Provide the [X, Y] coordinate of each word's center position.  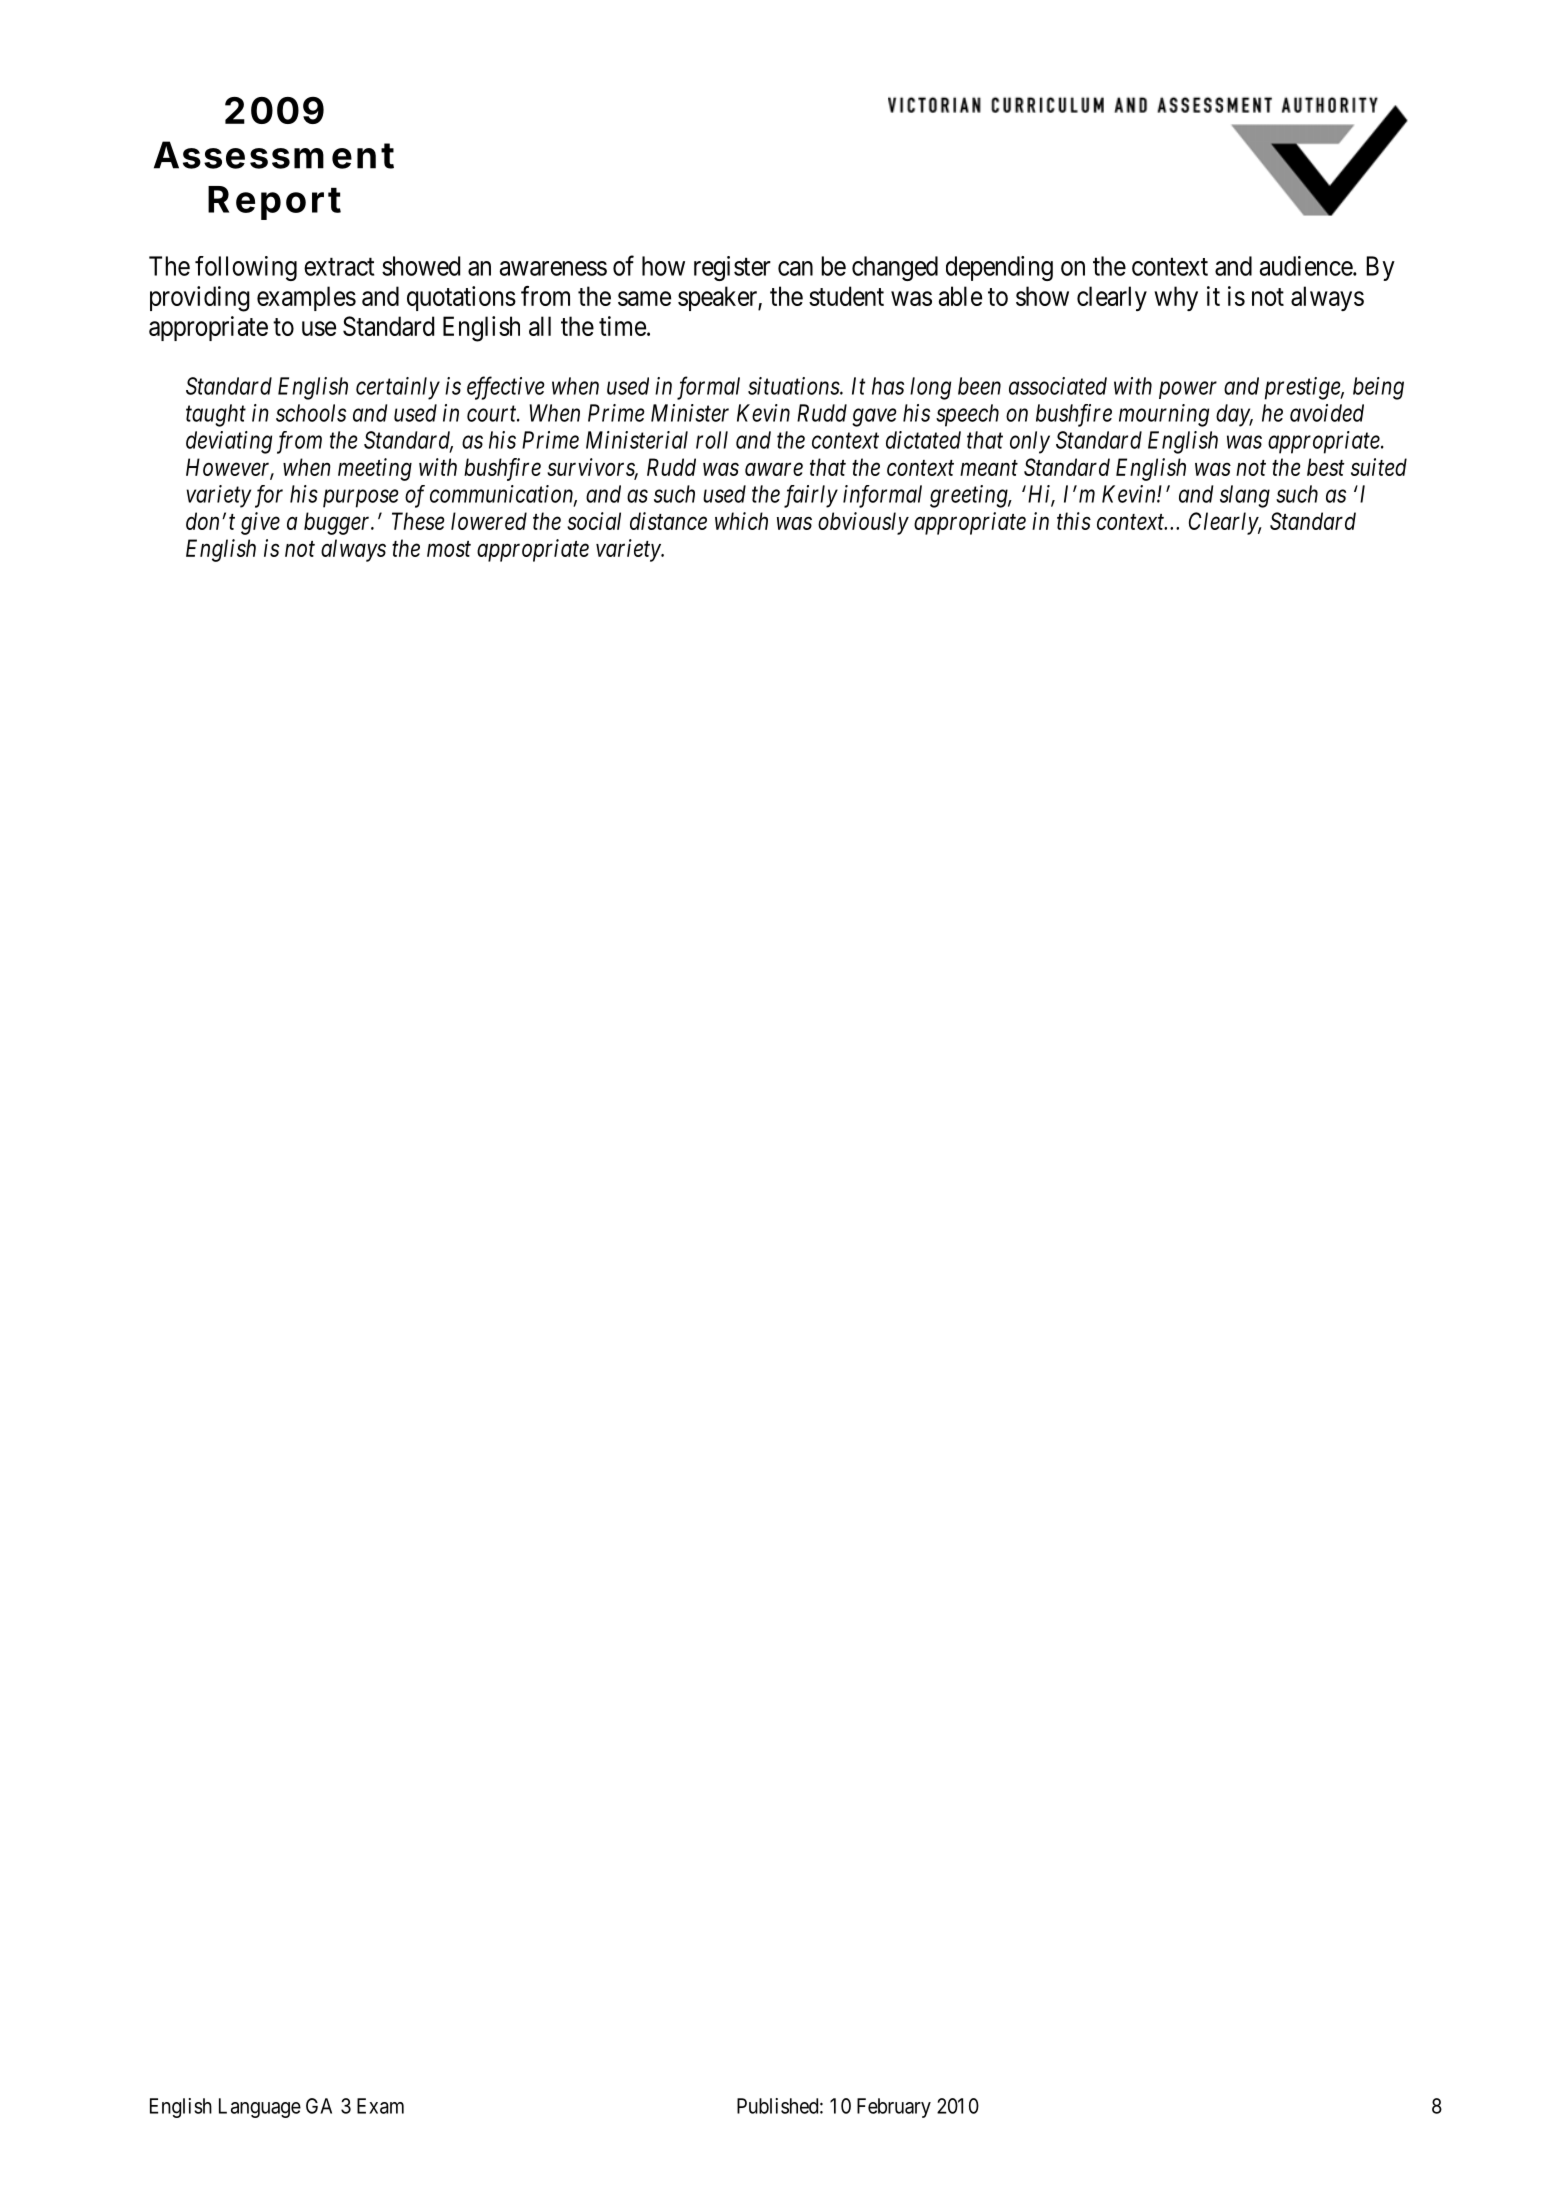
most [449, 549]
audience [1307, 266]
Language [260, 2108]
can [795, 268]
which [741, 521]
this [1074, 521]
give [260, 523]
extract [339, 267]
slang [1245, 496]
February [894, 2108]
